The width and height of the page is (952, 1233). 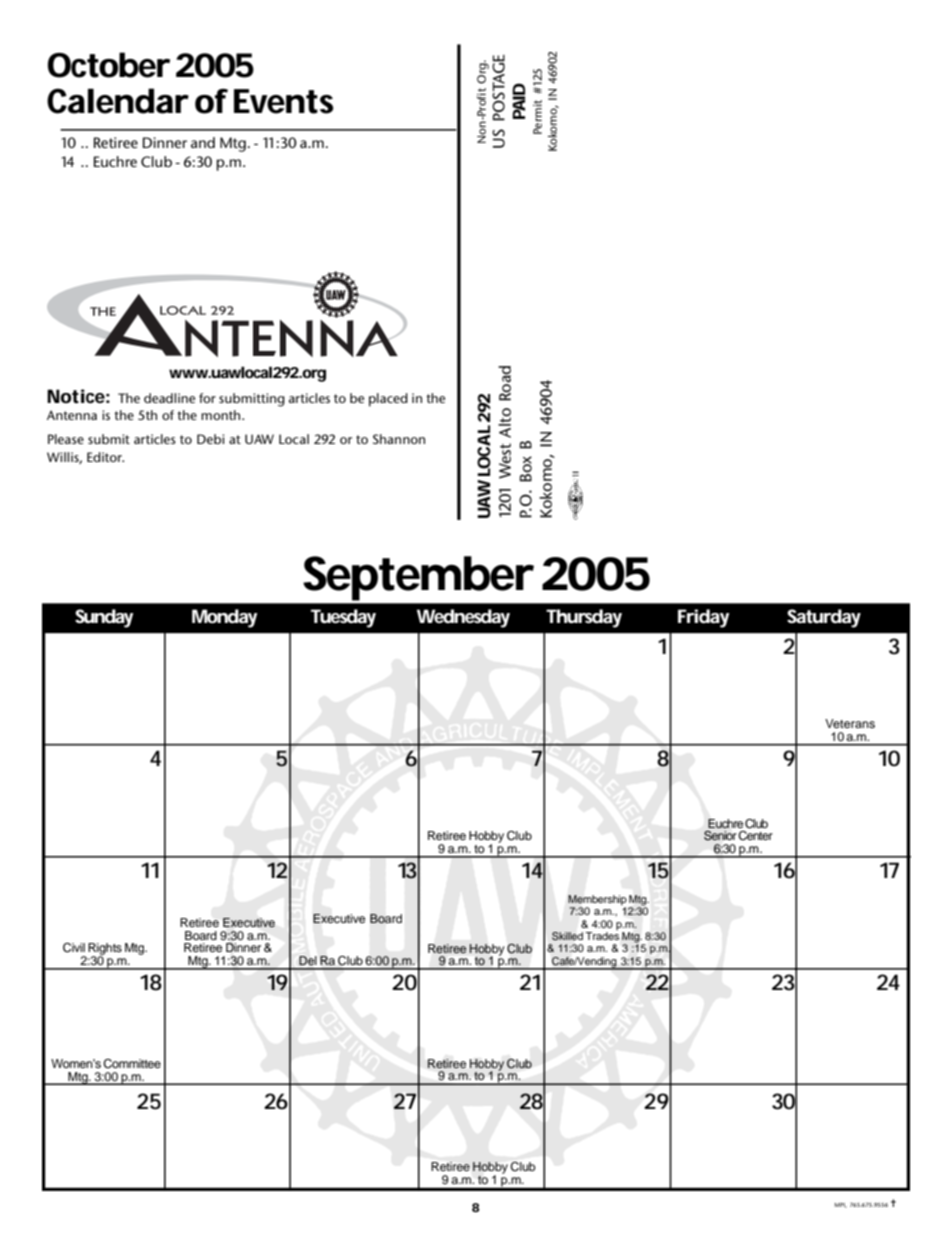 I want to click on Skilled, so click(x=567, y=936).
